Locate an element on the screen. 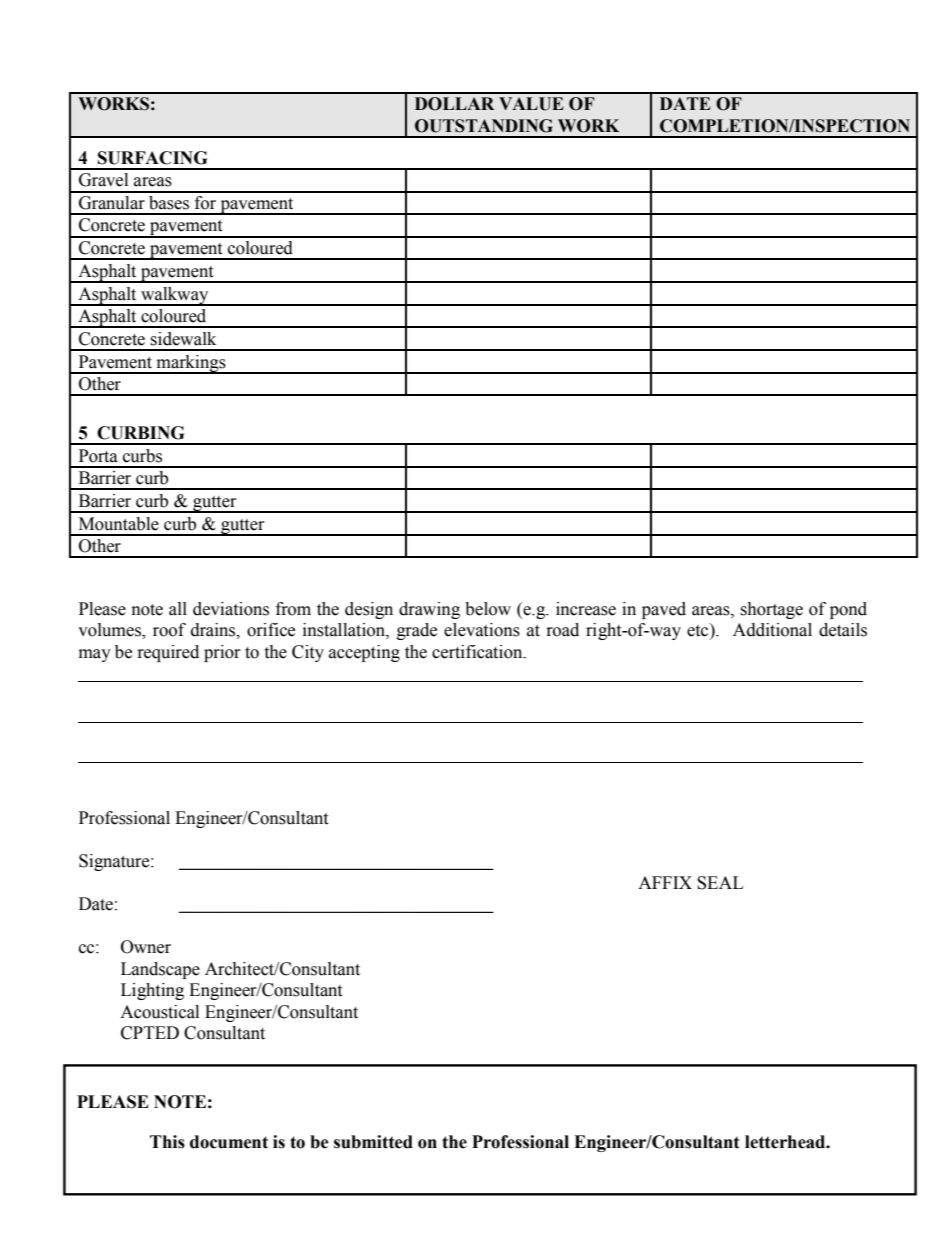 This screenshot has height=1233, width=952. submitted is located at coordinates (373, 1142).
